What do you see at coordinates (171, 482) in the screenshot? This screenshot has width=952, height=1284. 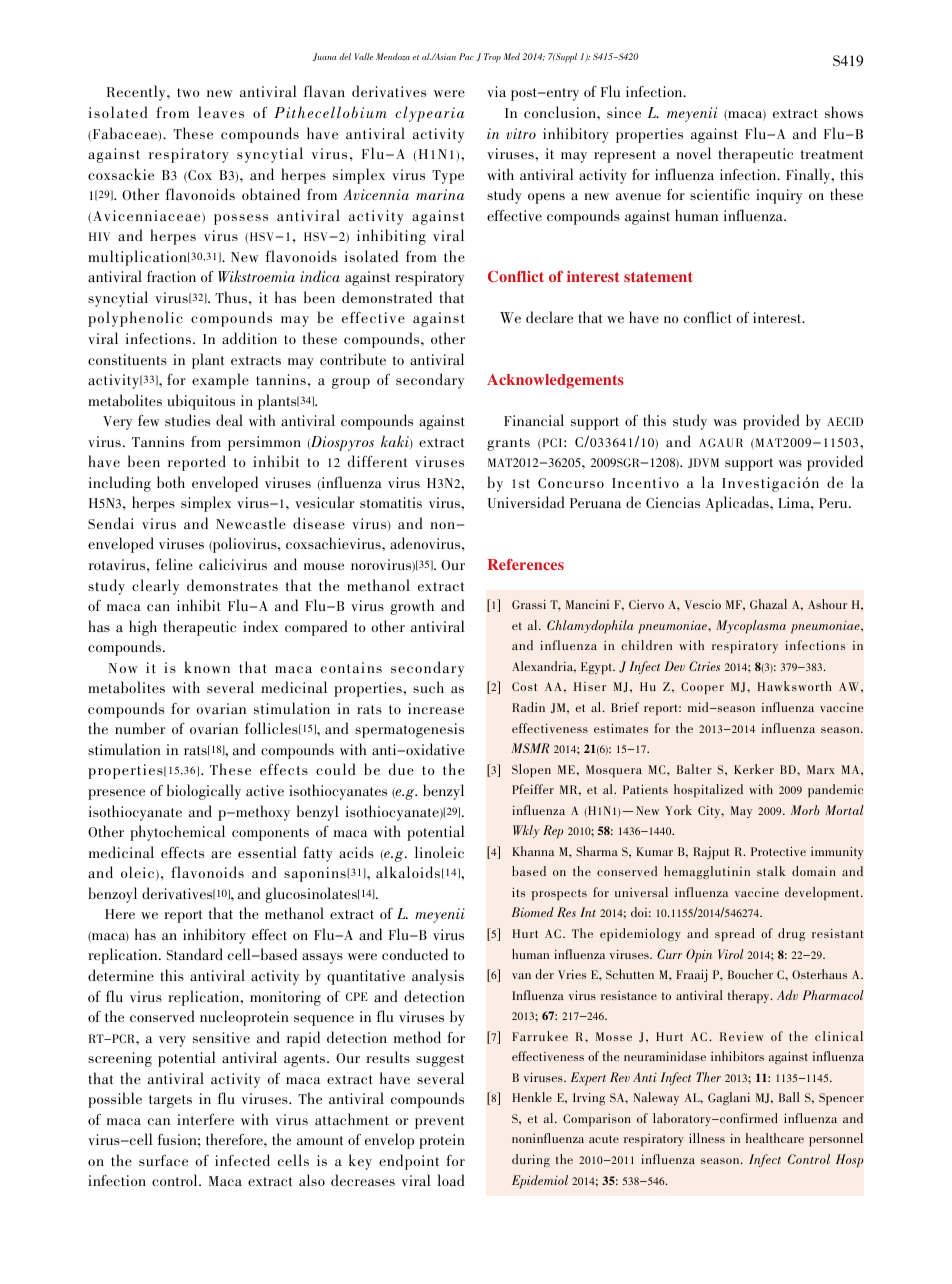 I see `both` at bounding box center [171, 482].
